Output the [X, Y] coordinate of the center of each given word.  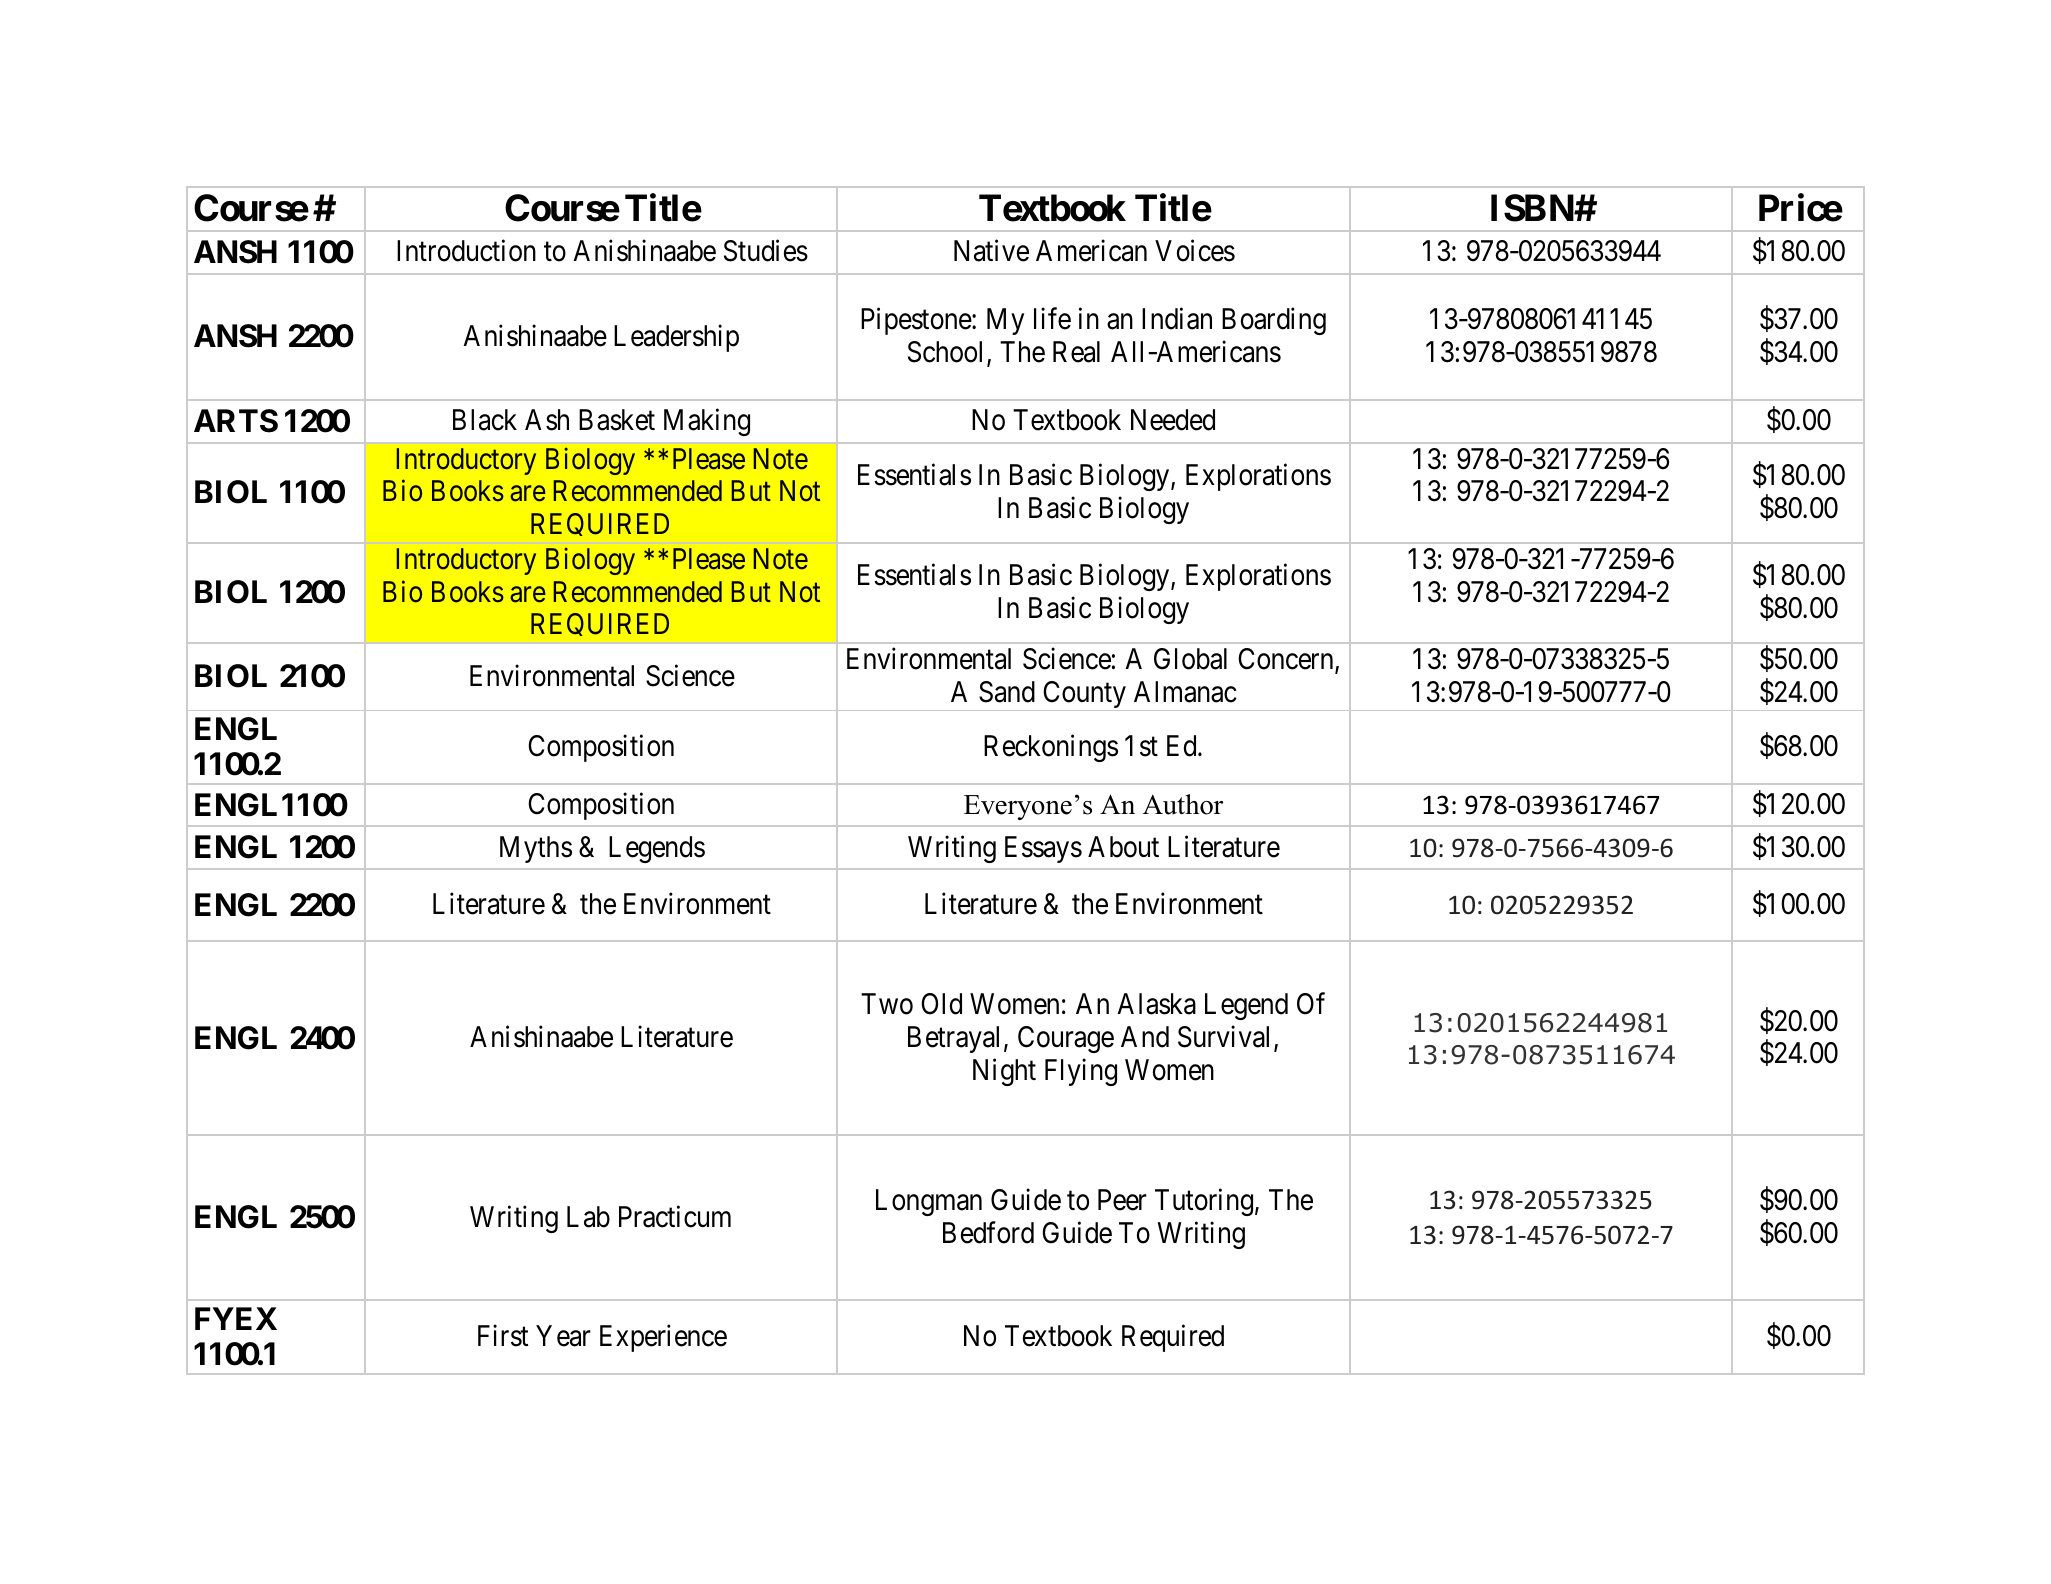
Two [887, 1004]
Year [563, 1336]
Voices [1195, 251]
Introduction [466, 251]
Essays [1043, 849]
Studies [766, 251]
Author [1183, 804]
